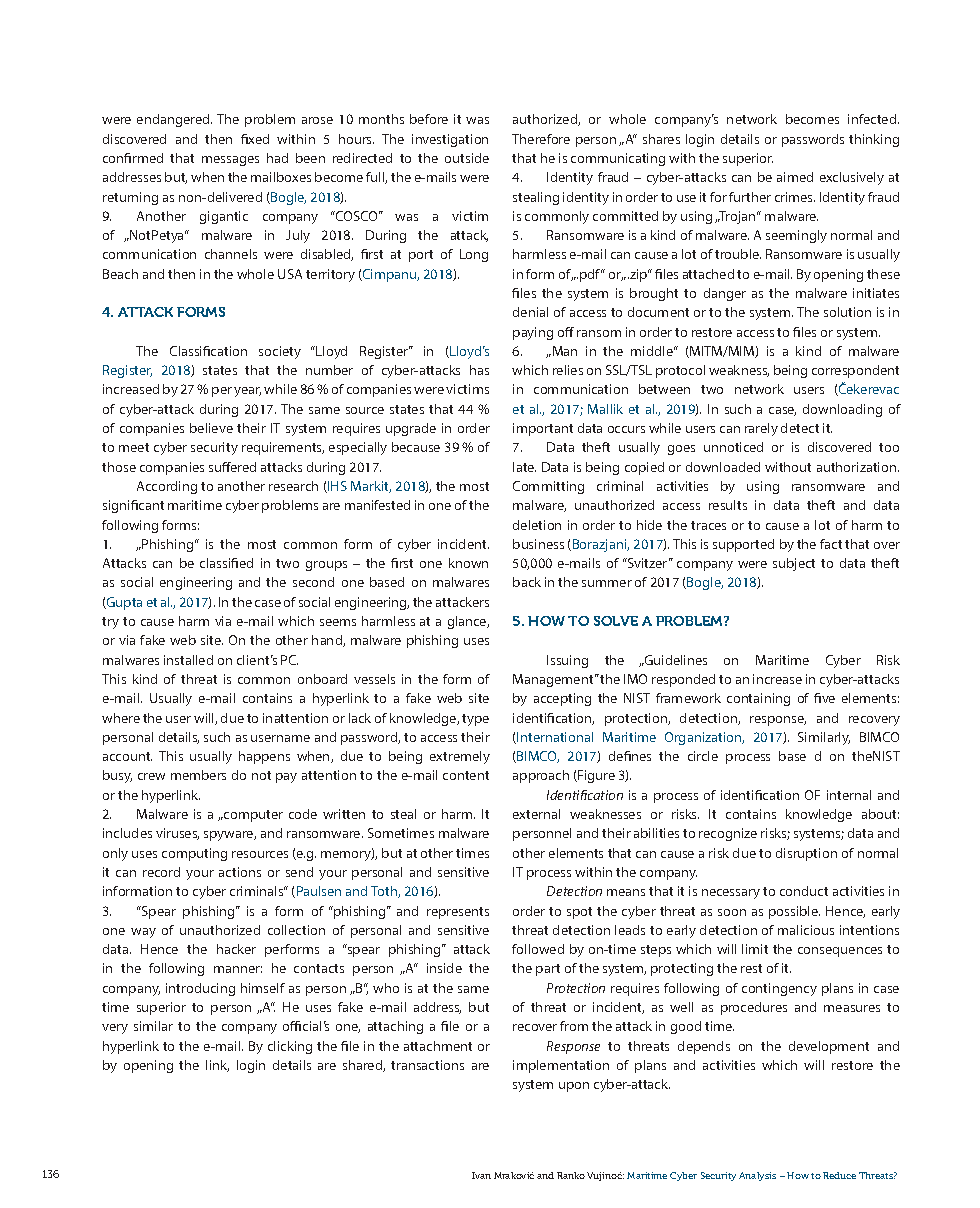 The width and height of the image is (980, 1208). Describe the element at coordinates (849, 795) in the image. I see `internal` at that location.
